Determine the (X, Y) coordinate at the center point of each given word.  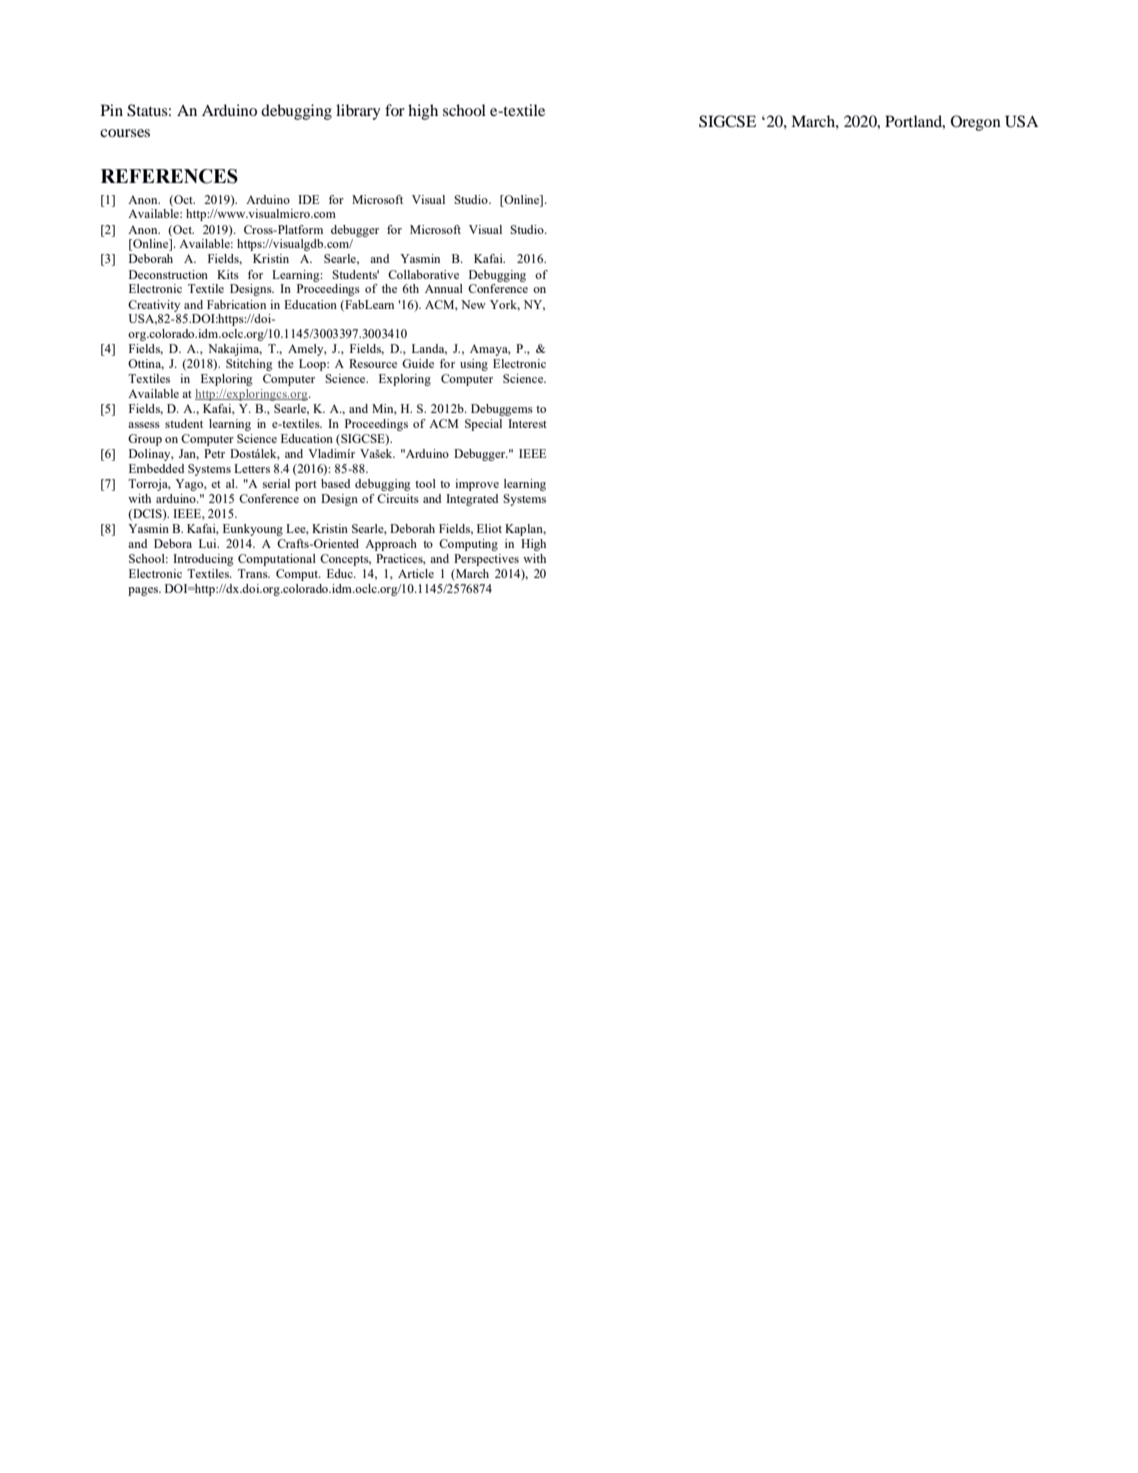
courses (125, 133)
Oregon (976, 123)
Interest (527, 423)
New (473, 304)
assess (144, 425)
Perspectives (486, 560)
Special (483, 425)
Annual (444, 288)
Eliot (489, 528)
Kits (228, 274)
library (358, 112)
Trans (254, 573)
